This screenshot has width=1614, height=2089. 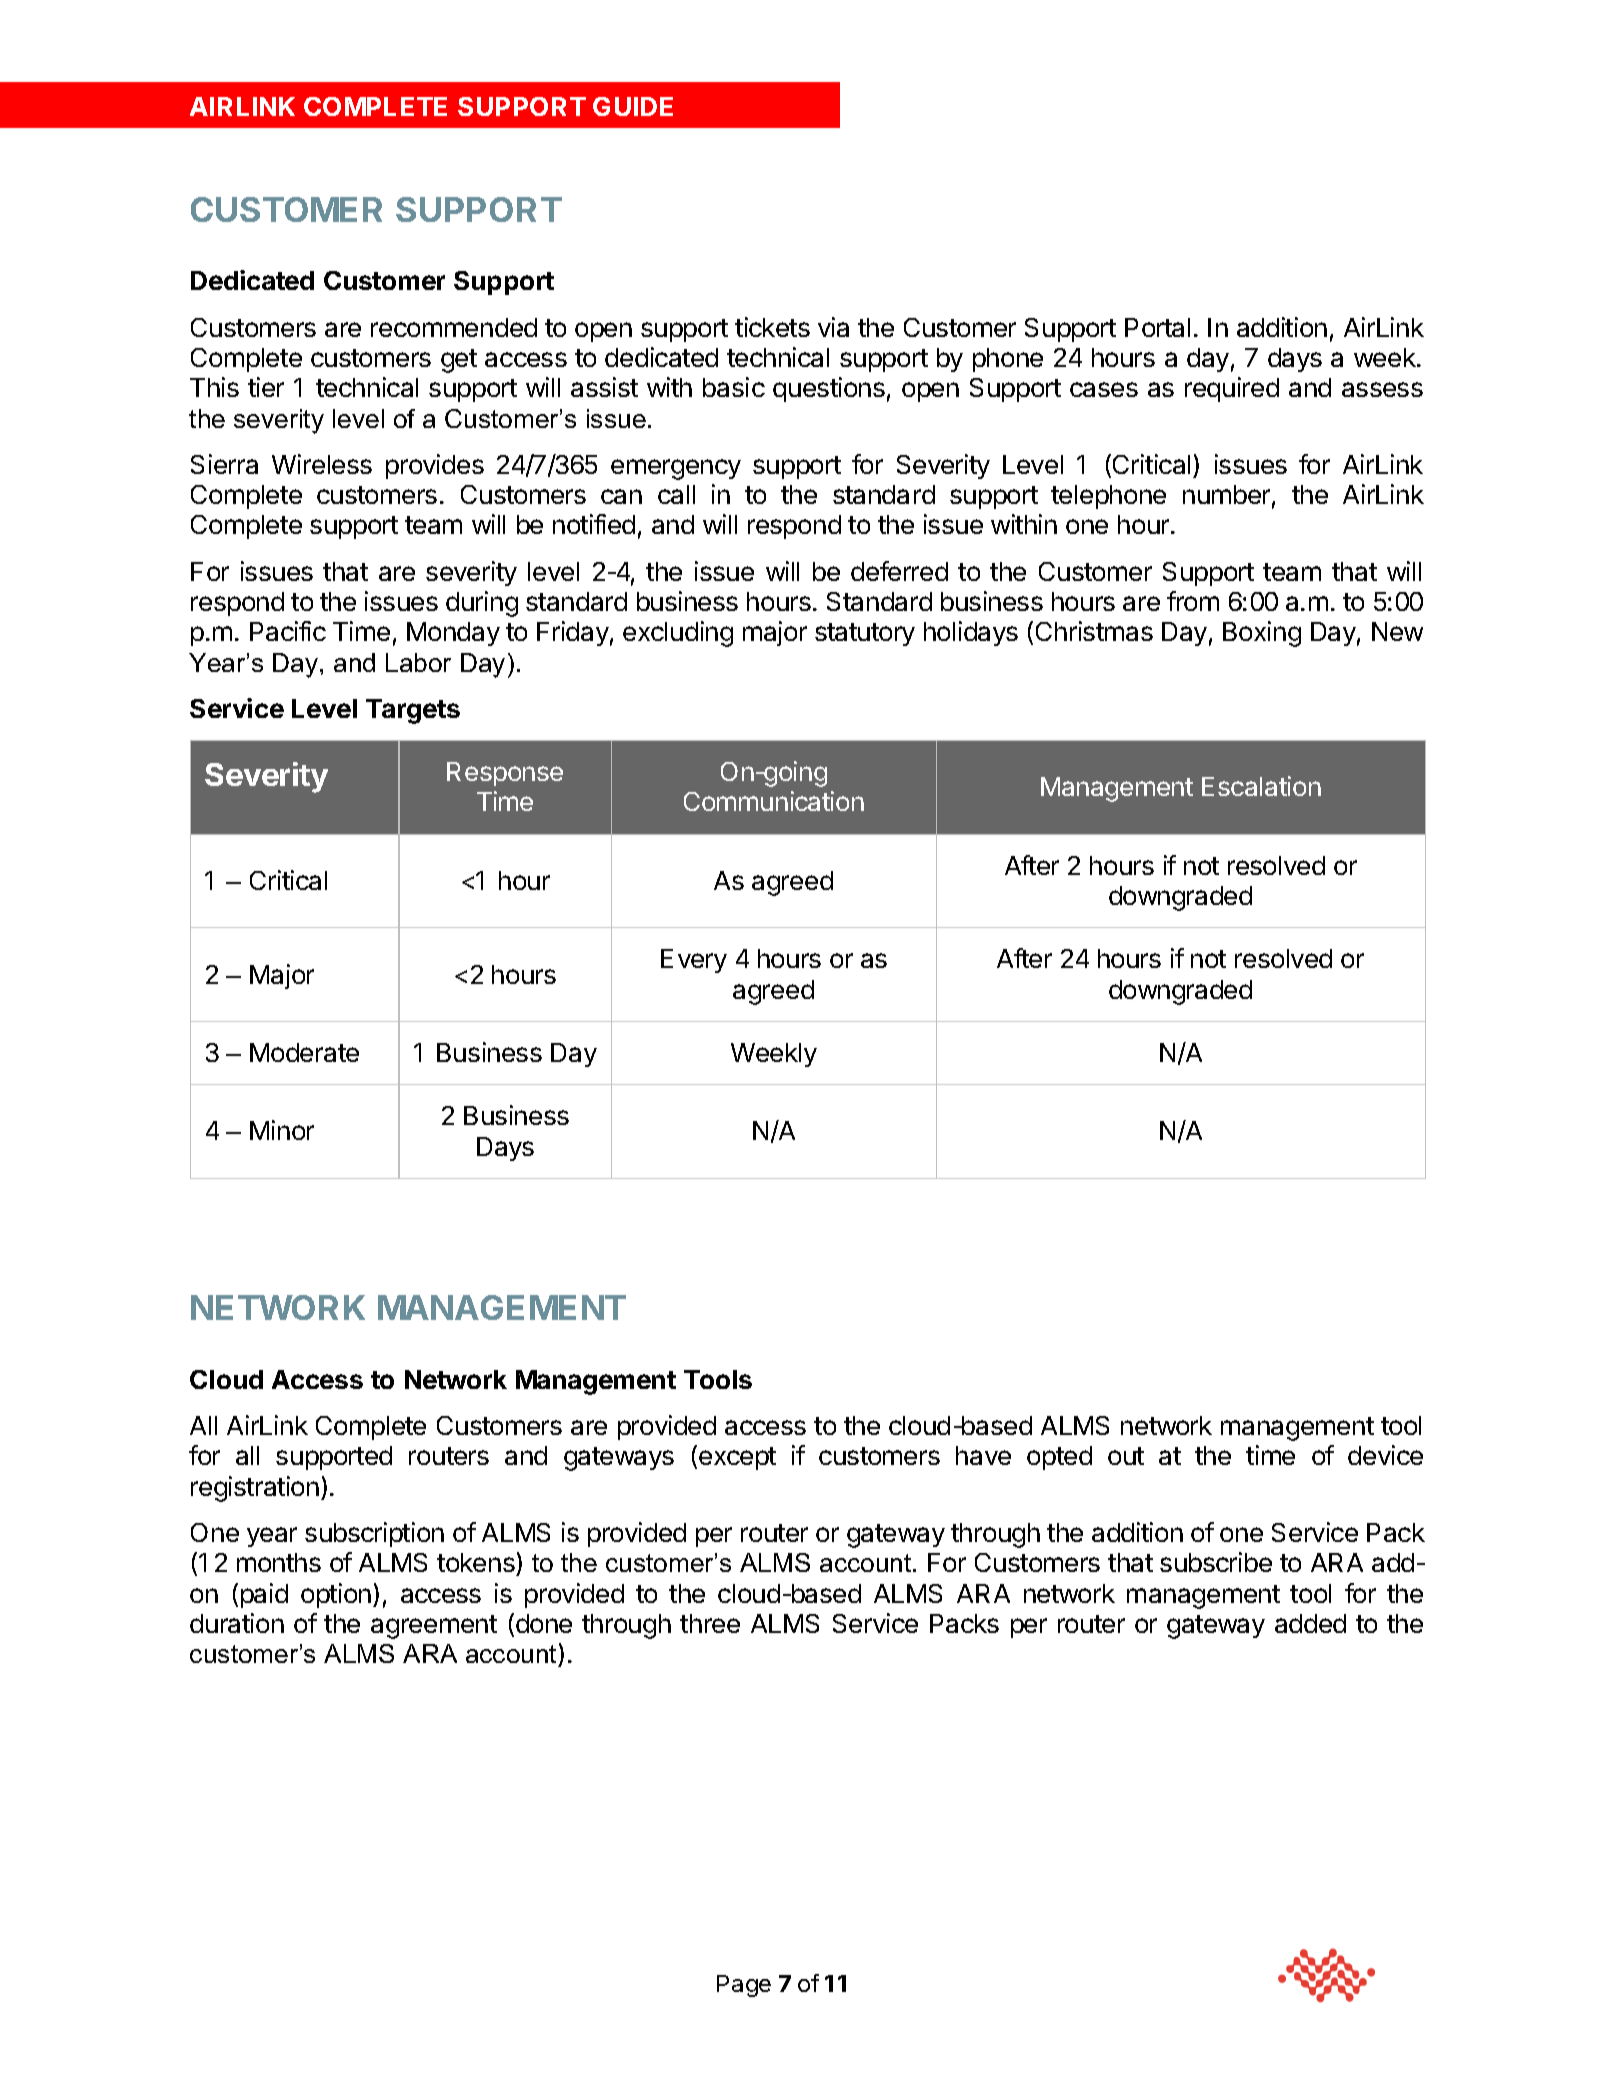 What do you see at coordinates (633, 106) in the screenshot?
I see `GUIDE` at bounding box center [633, 106].
